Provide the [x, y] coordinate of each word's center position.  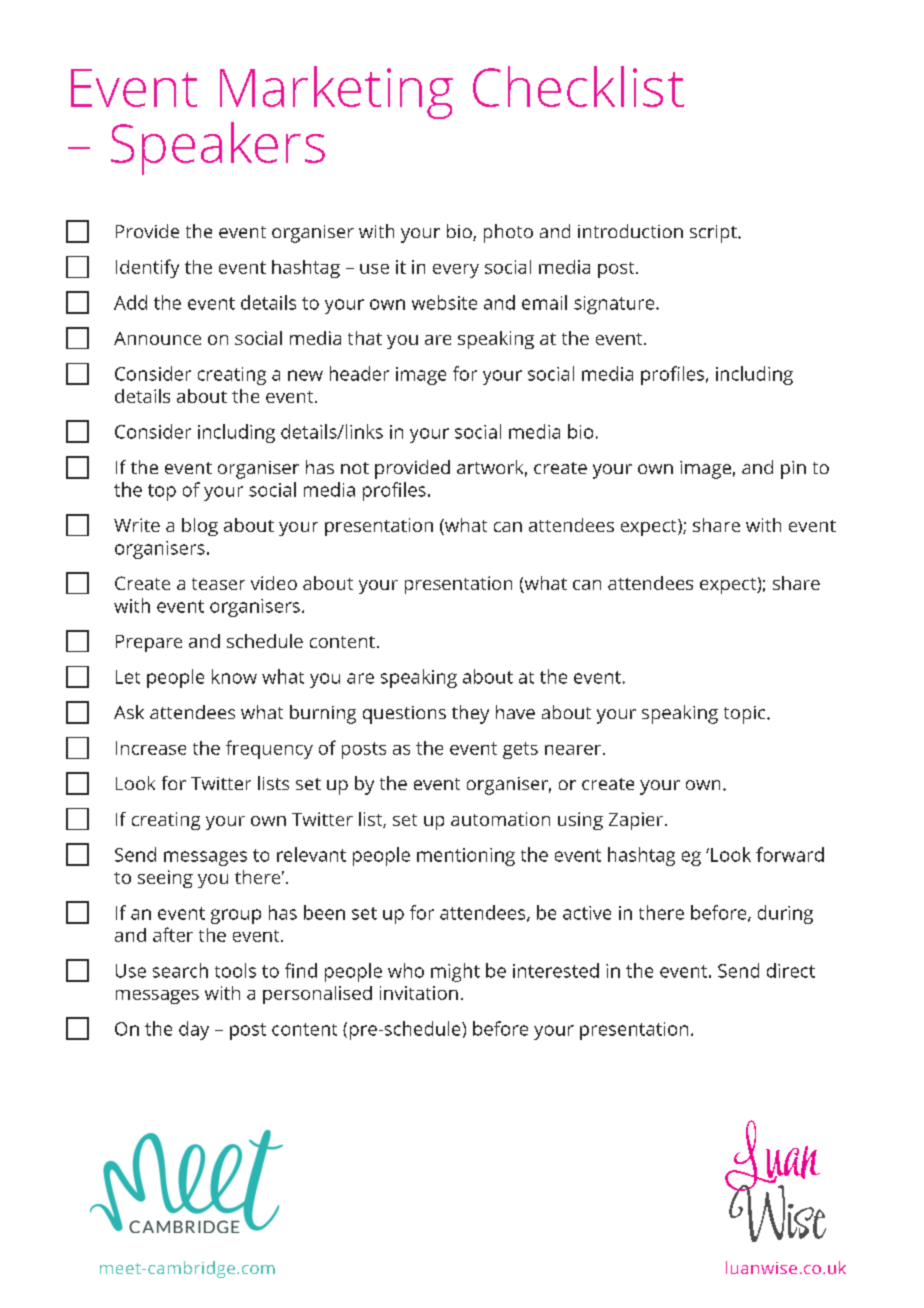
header [359, 373]
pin [793, 470]
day [194, 1030]
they [470, 714]
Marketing [336, 92]
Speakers [218, 148]
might [455, 972]
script [714, 234]
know [234, 676]
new [305, 375]
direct [791, 970]
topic [746, 715]
